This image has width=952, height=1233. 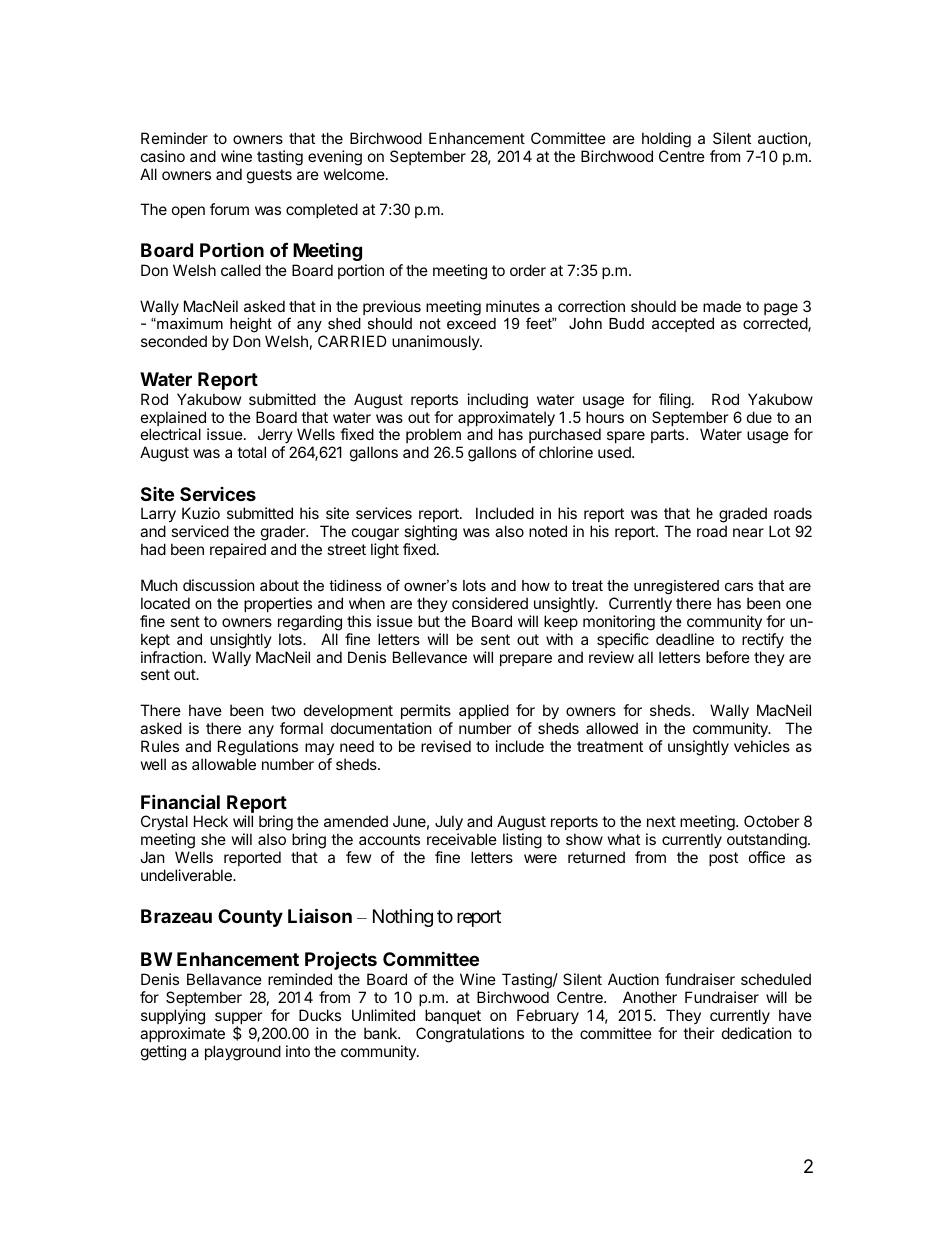 What do you see at coordinates (739, 586) in the image?
I see `cars` at bounding box center [739, 586].
